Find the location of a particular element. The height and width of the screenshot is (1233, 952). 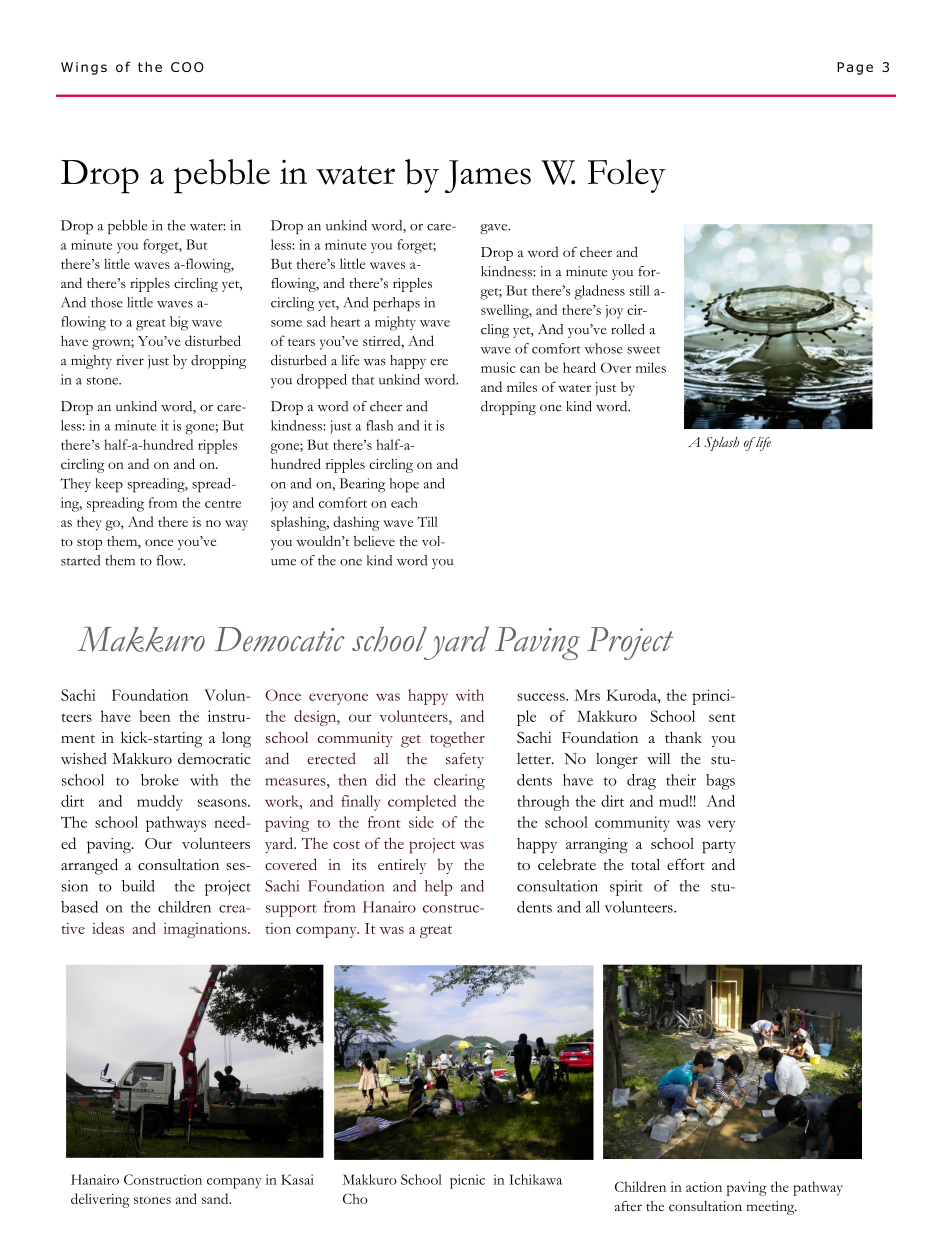

after is located at coordinates (628, 1206).
